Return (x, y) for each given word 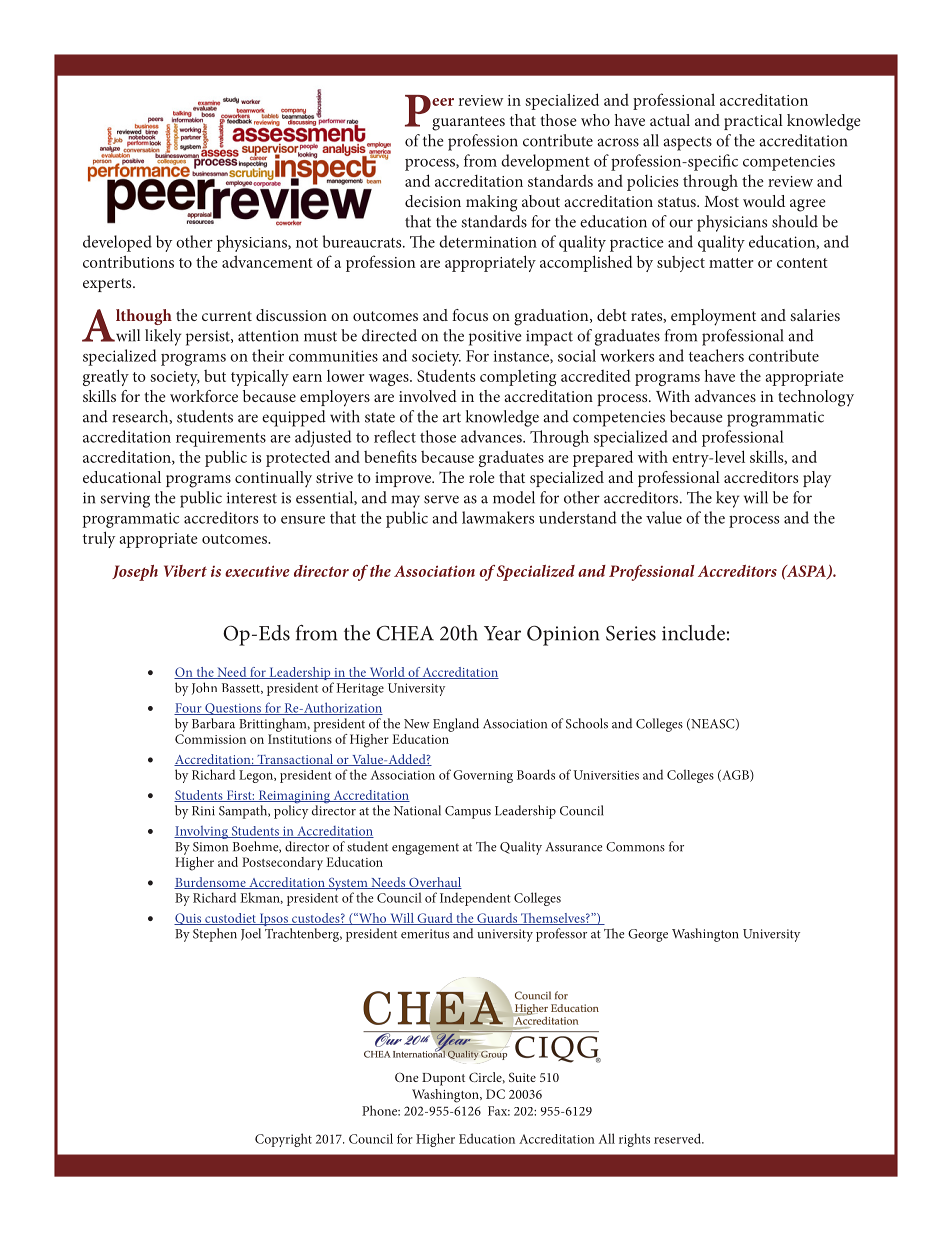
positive (495, 338)
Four (189, 709)
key (727, 499)
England (456, 725)
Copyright (283, 1140)
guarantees (468, 123)
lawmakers (498, 517)
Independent (475, 899)
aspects (687, 143)
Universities (606, 775)
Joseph (135, 573)
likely (163, 337)
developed (117, 243)
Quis (189, 919)
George (648, 935)
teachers (716, 355)
